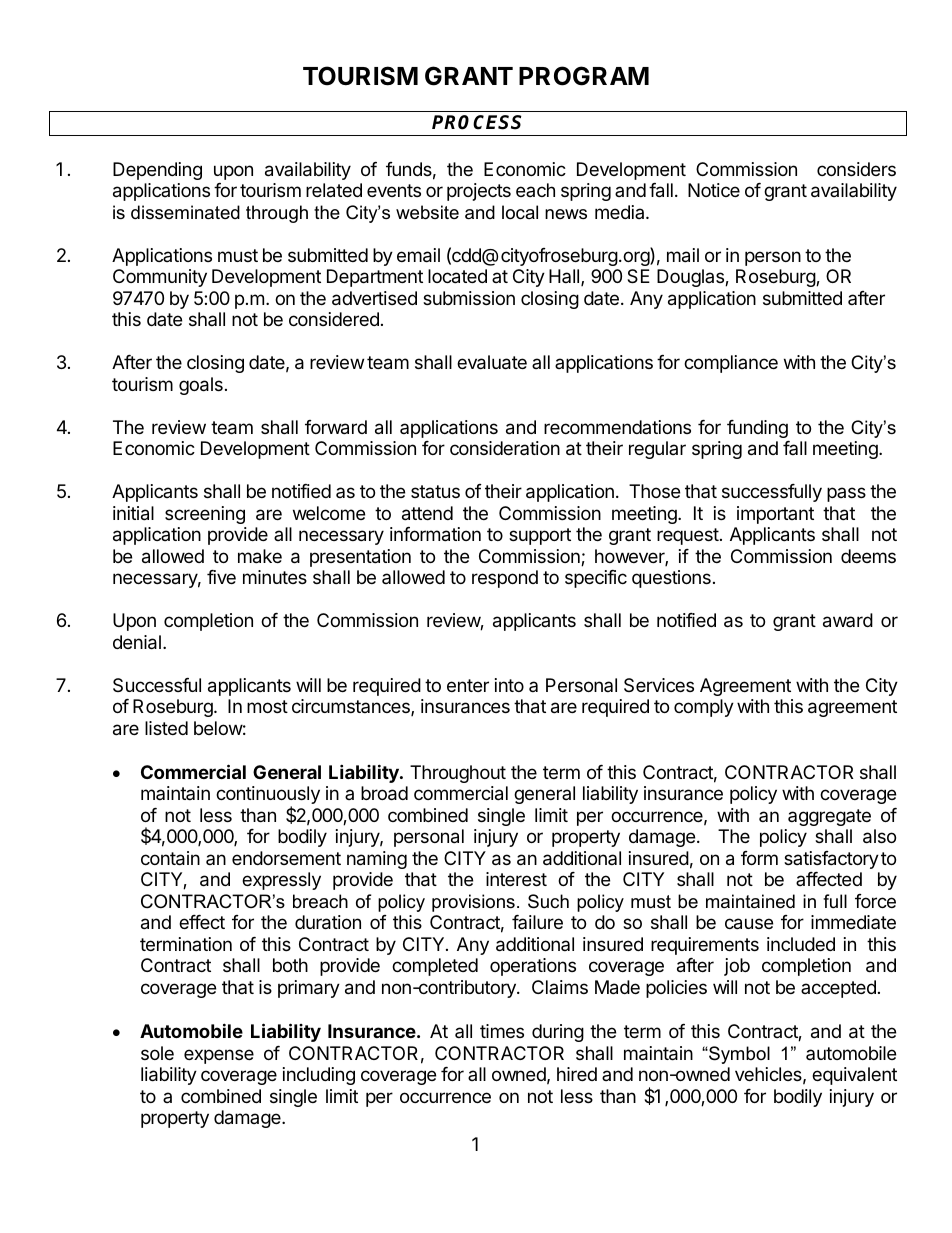  I want to click on broad, so click(384, 793).
